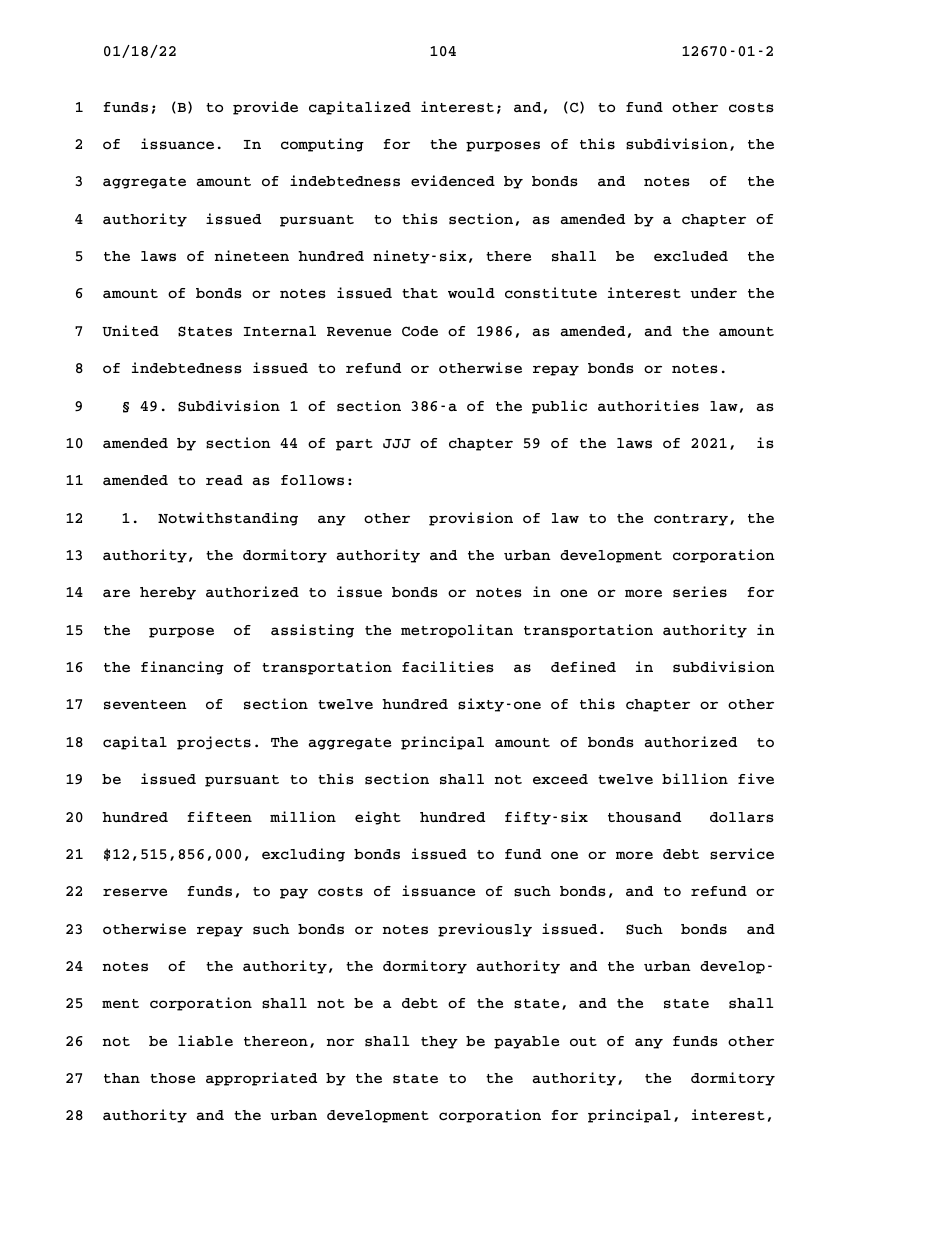  What do you see at coordinates (378, 818) in the screenshot?
I see `eight` at bounding box center [378, 818].
